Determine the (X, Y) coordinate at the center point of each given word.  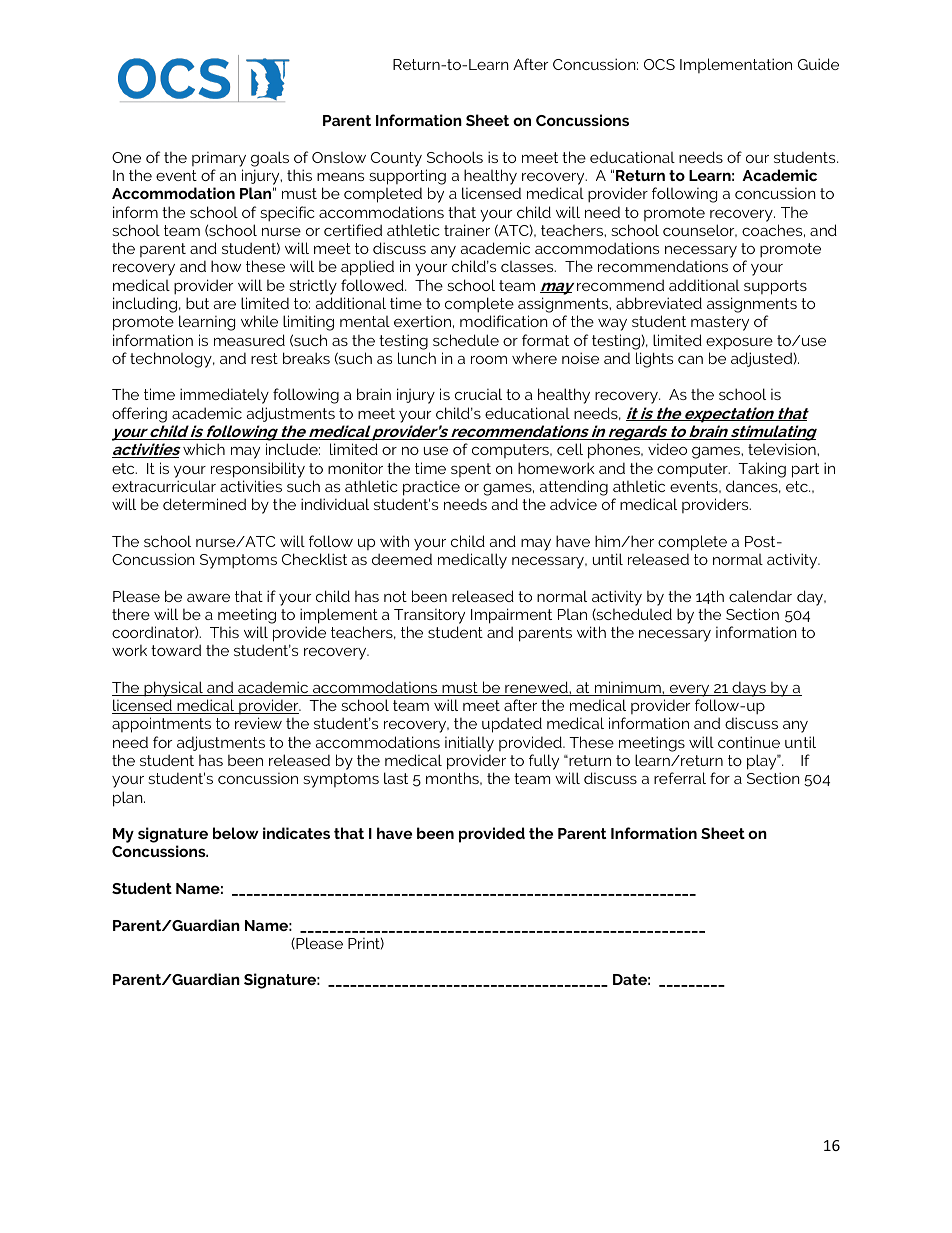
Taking (762, 470)
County (396, 159)
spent (471, 470)
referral (680, 778)
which (204, 449)
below (236, 833)
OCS (659, 64)
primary (219, 159)
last (396, 778)
